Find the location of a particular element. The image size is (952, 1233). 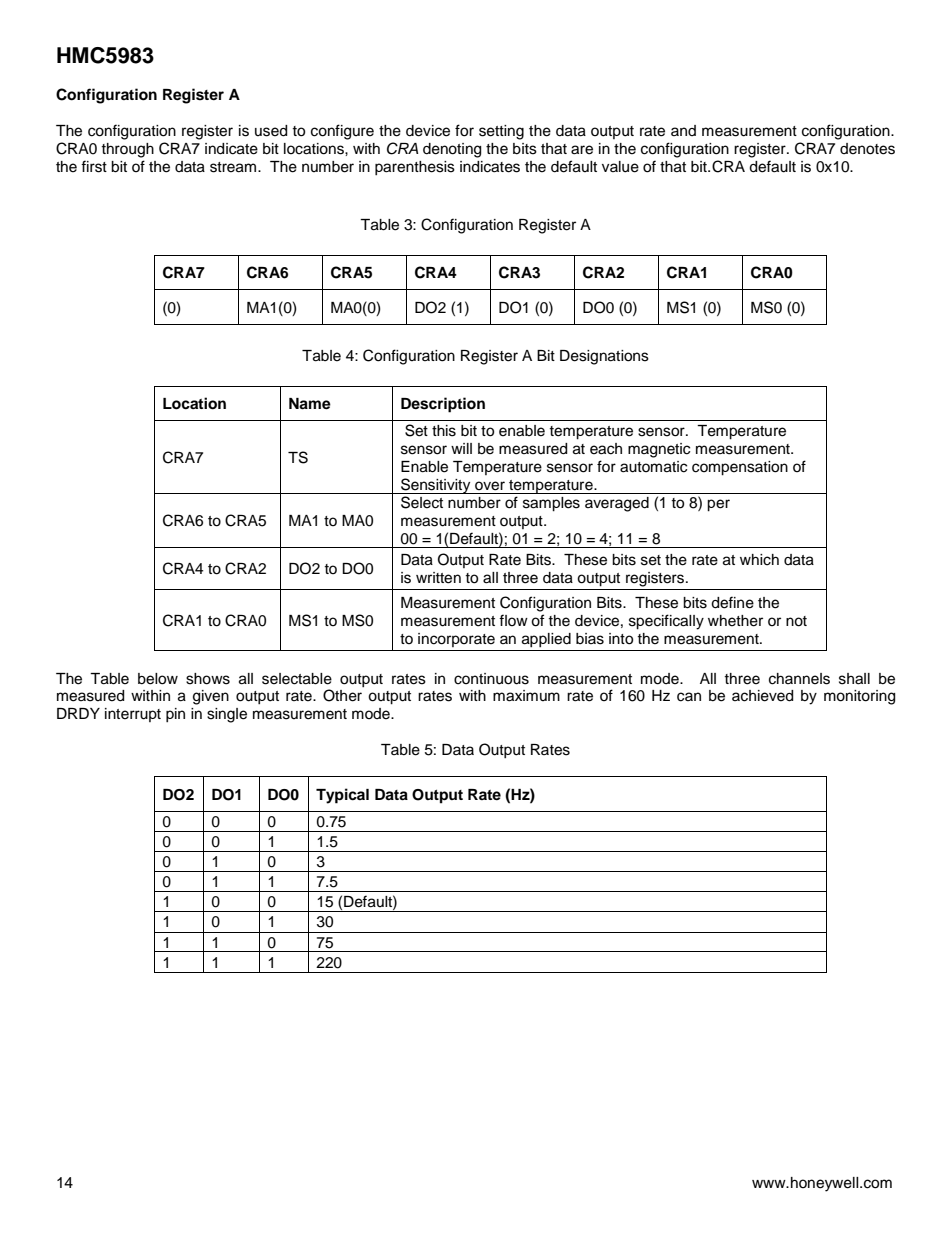

flow is located at coordinates (513, 620).
